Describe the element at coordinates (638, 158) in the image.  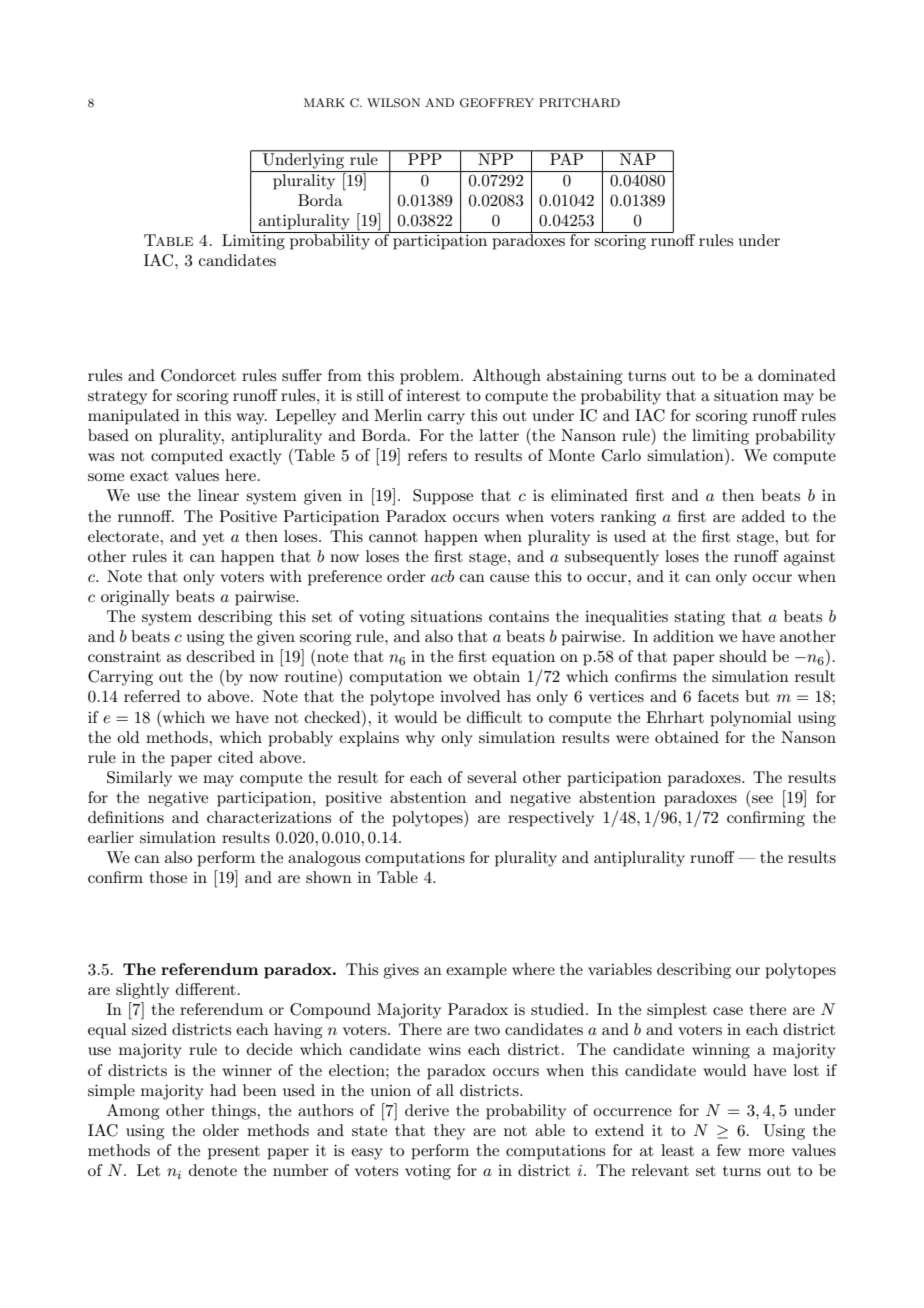
I see `NAP` at that location.
